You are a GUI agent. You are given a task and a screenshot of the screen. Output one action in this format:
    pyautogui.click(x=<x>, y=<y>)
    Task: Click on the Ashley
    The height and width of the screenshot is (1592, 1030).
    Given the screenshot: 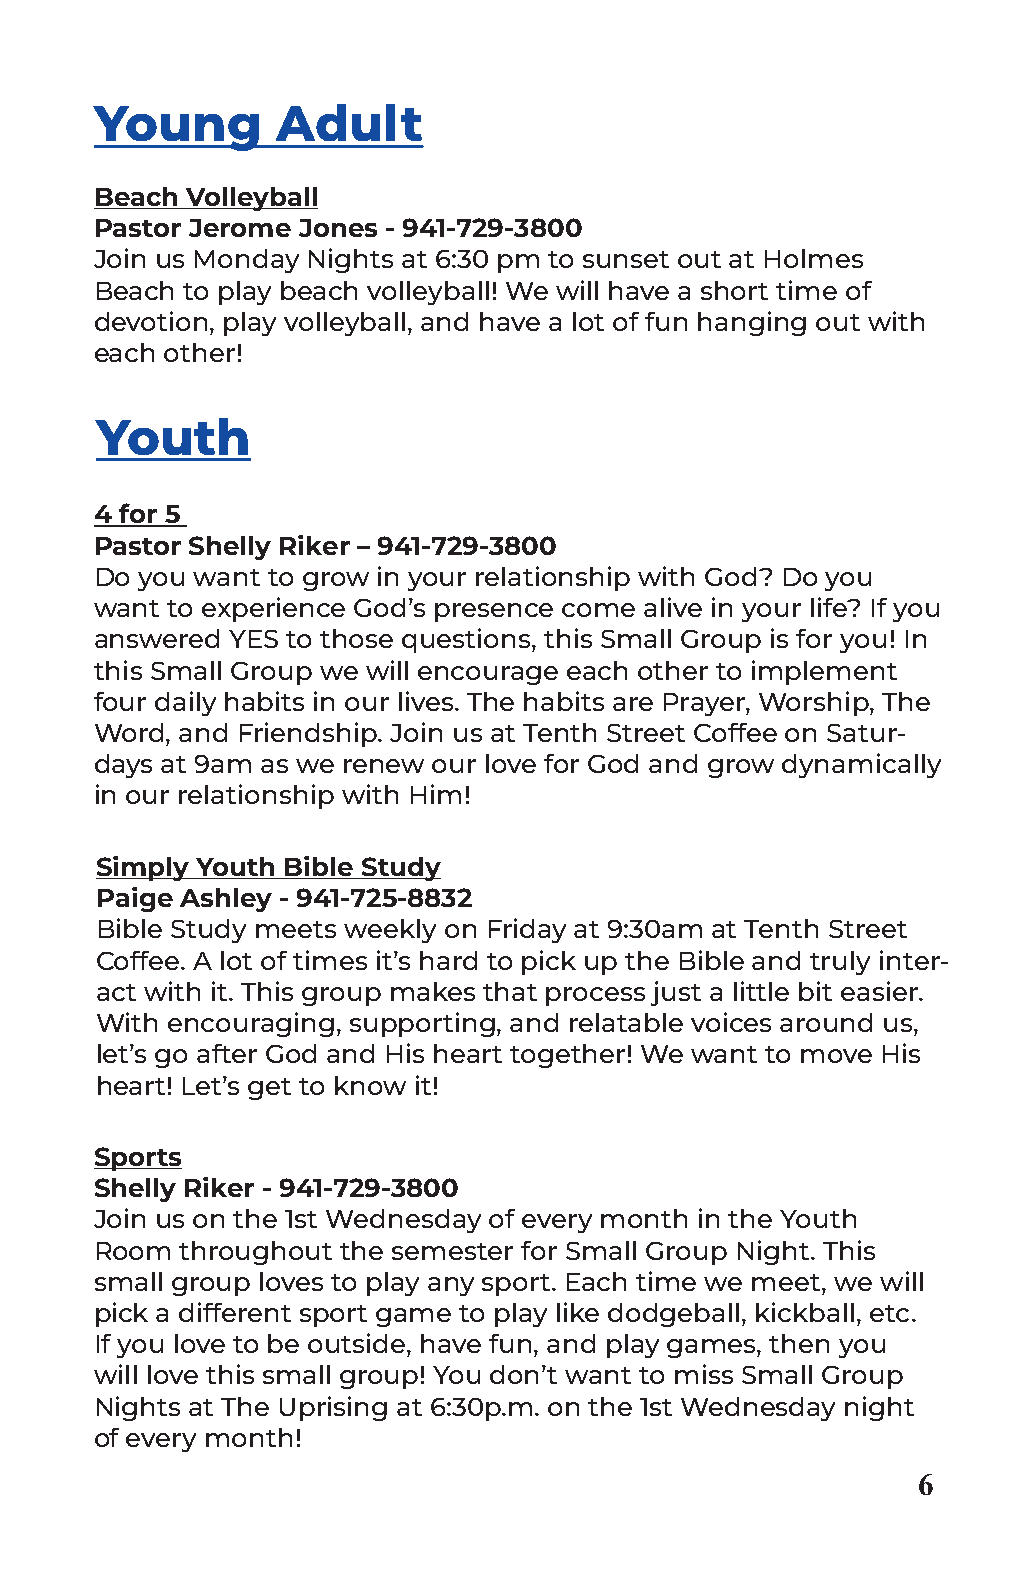 What is the action you would take?
    pyautogui.click(x=226, y=900)
